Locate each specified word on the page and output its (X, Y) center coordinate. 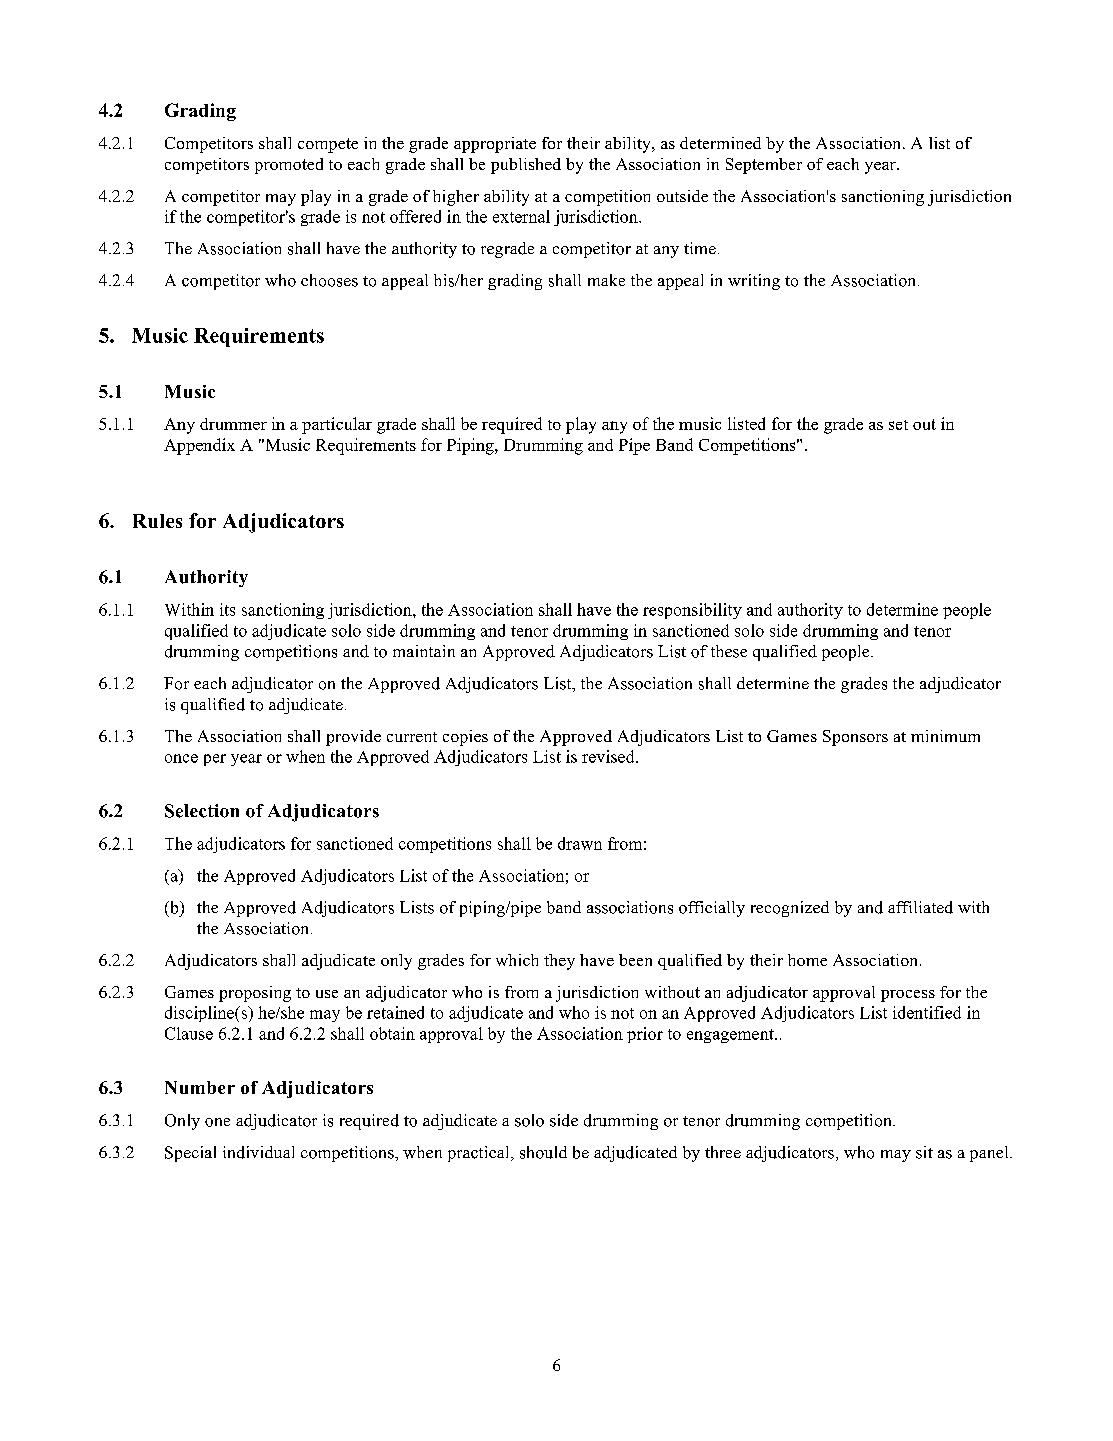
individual (258, 1152)
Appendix (199, 446)
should (543, 1152)
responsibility (692, 611)
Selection (202, 811)
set (898, 425)
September (764, 166)
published (526, 166)
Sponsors (855, 738)
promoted (289, 166)
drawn (580, 843)
